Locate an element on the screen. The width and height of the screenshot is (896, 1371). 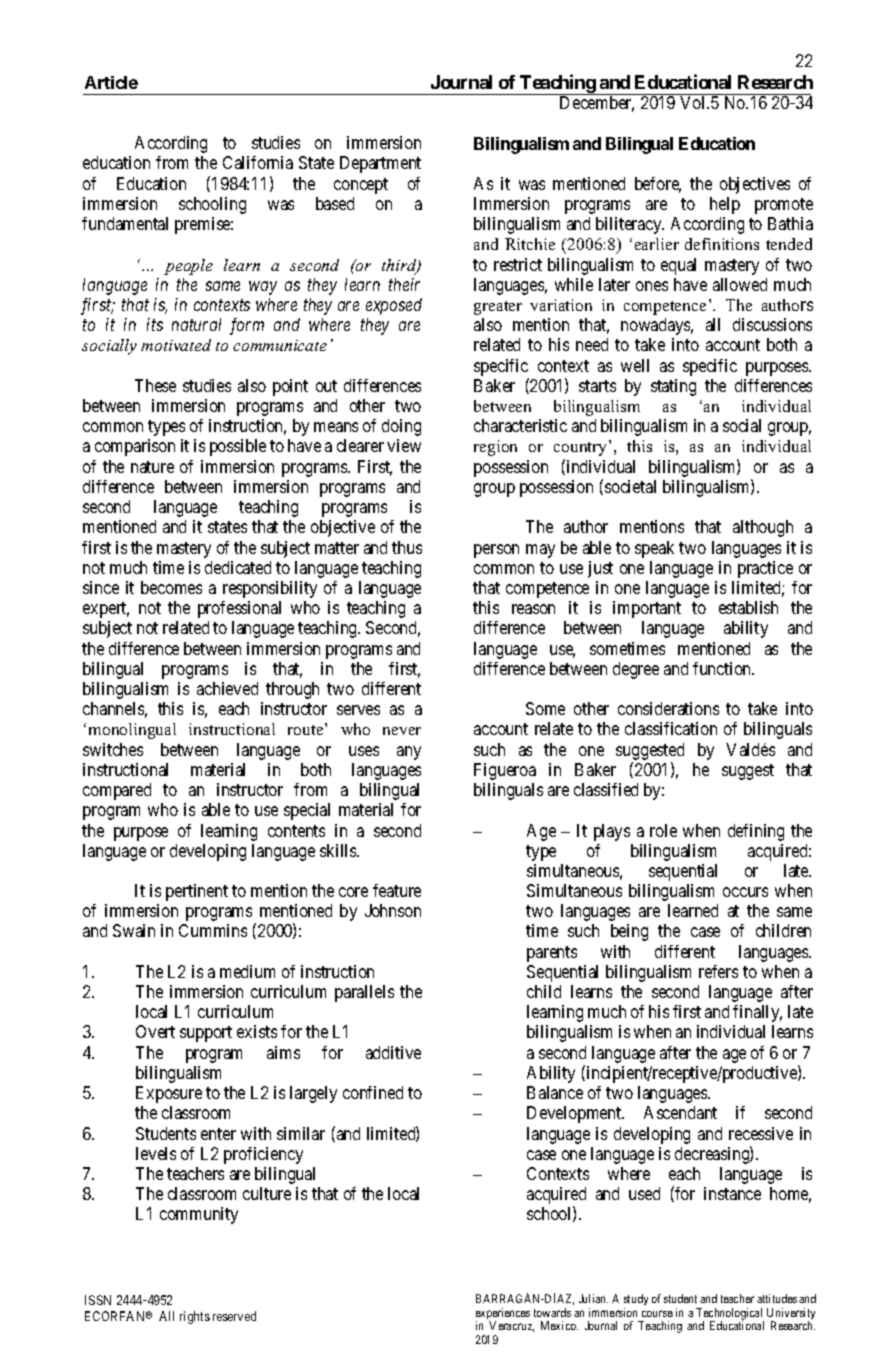
Technological is located at coordinates (730, 1315).
